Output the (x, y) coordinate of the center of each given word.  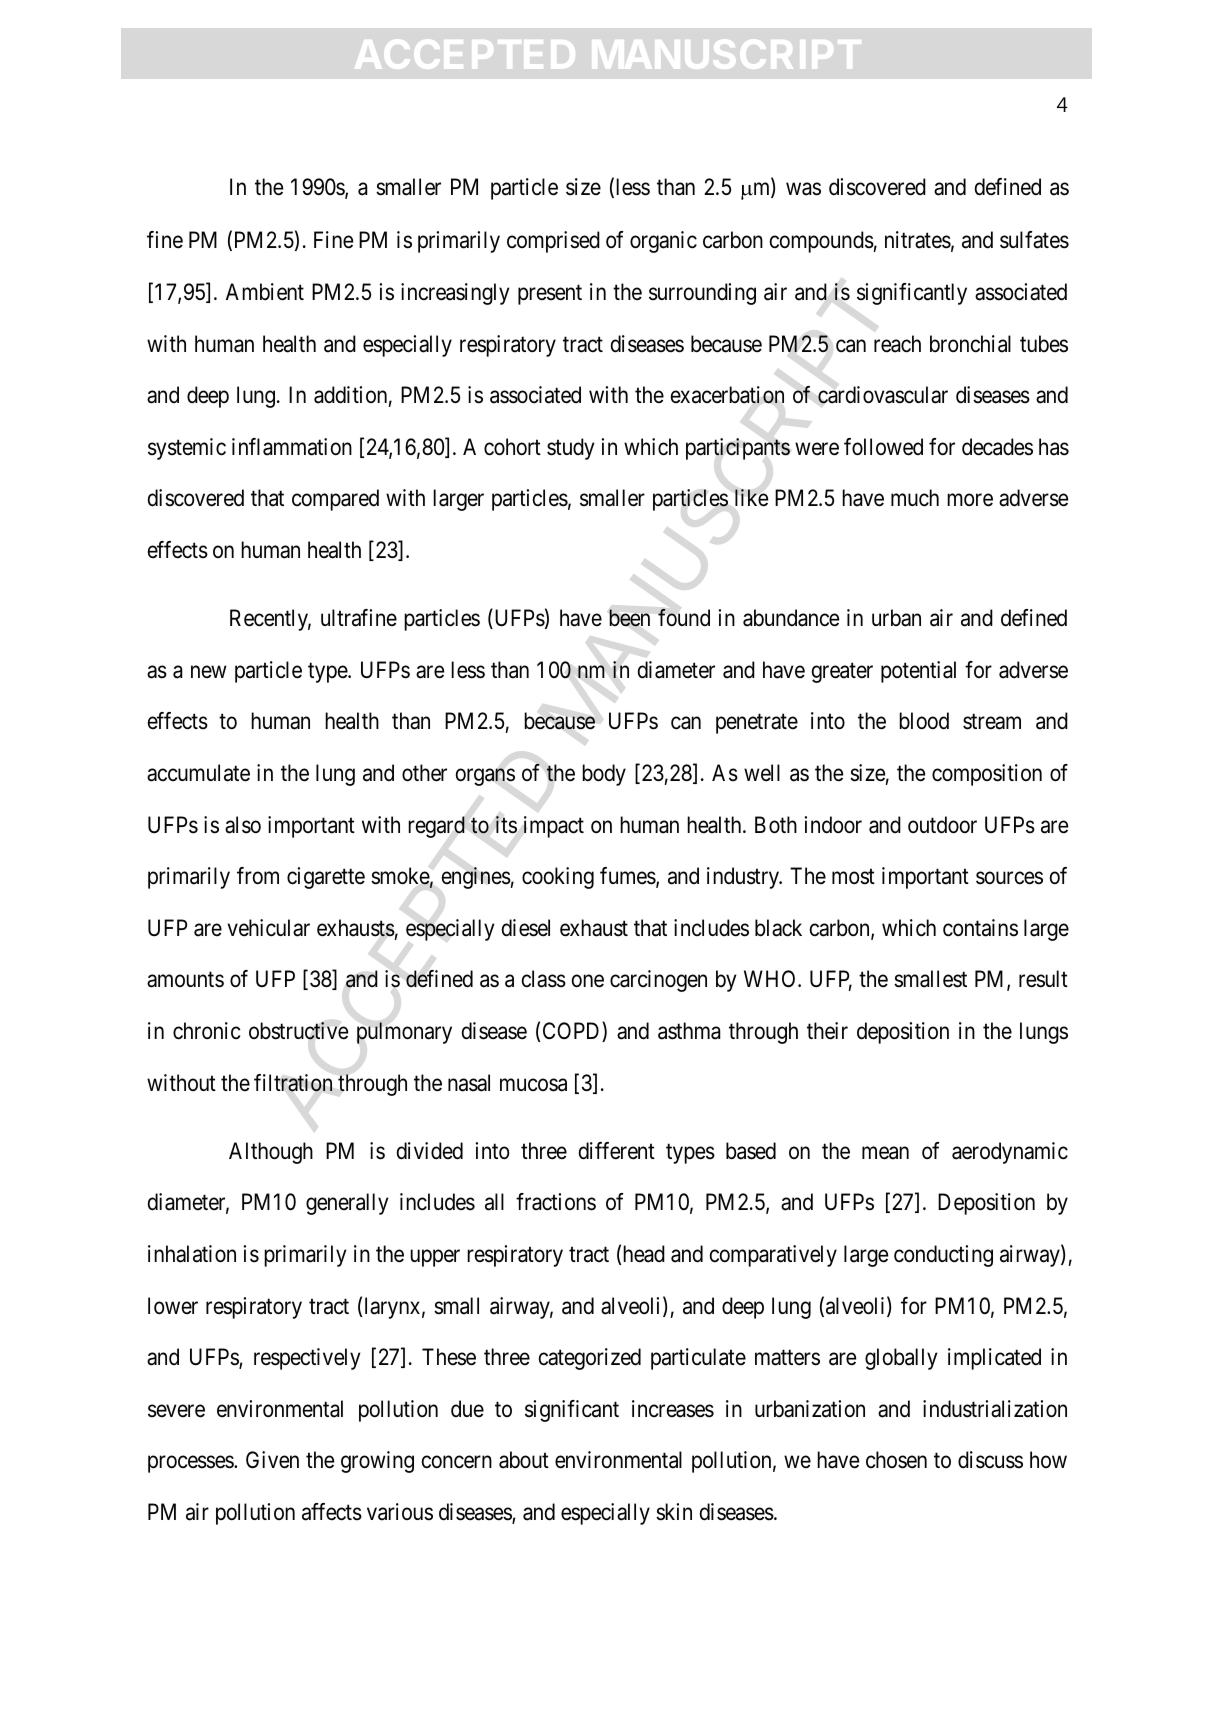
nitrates (918, 240)
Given (272, 1460)
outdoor (942, 825)
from (258, 876)
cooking (558, 878)
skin (674, 1512)
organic (663, 242)
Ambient (265, 292)
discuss (990, 1460)
